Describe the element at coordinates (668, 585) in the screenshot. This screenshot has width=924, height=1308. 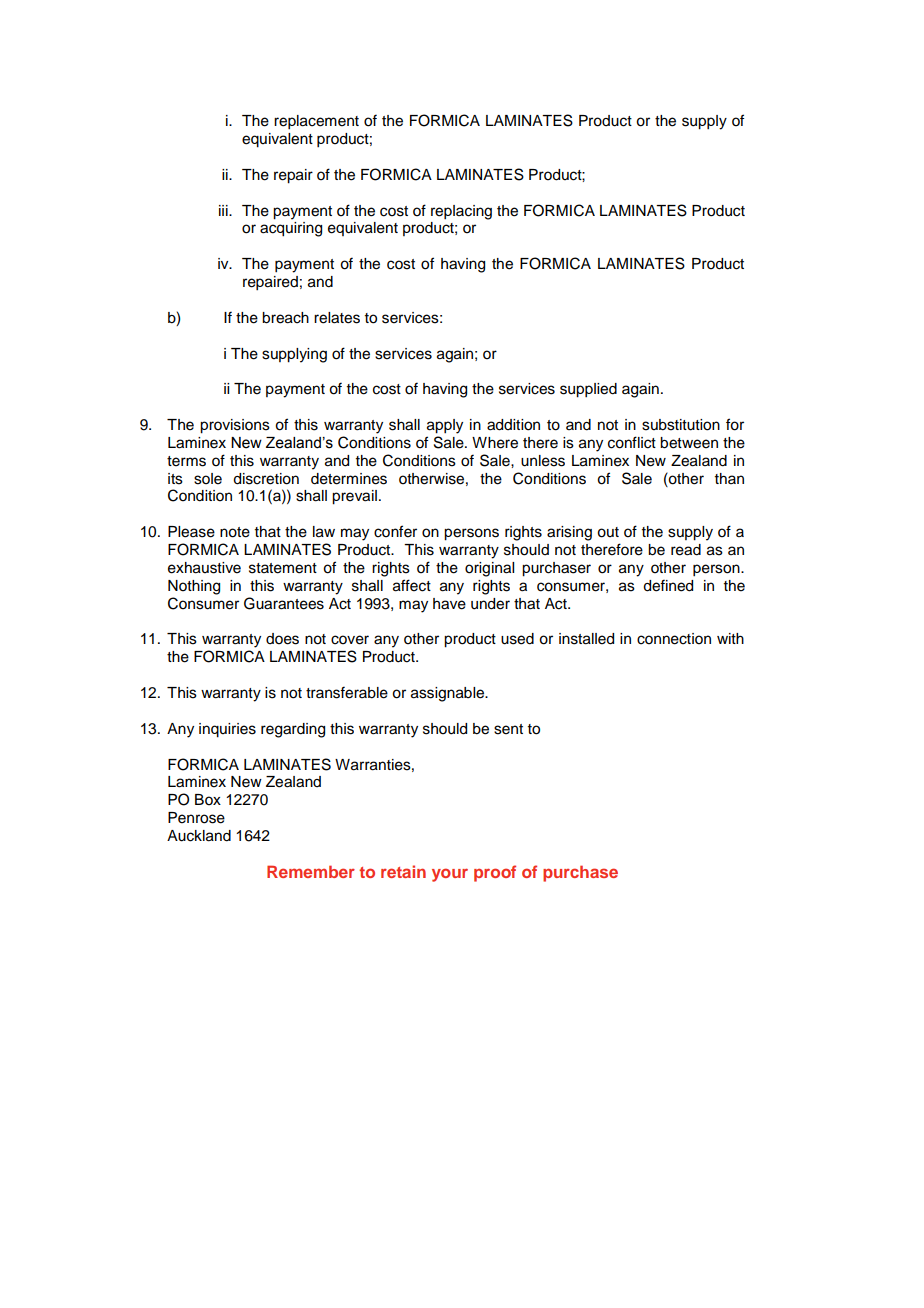
I see `defined` at that location.
